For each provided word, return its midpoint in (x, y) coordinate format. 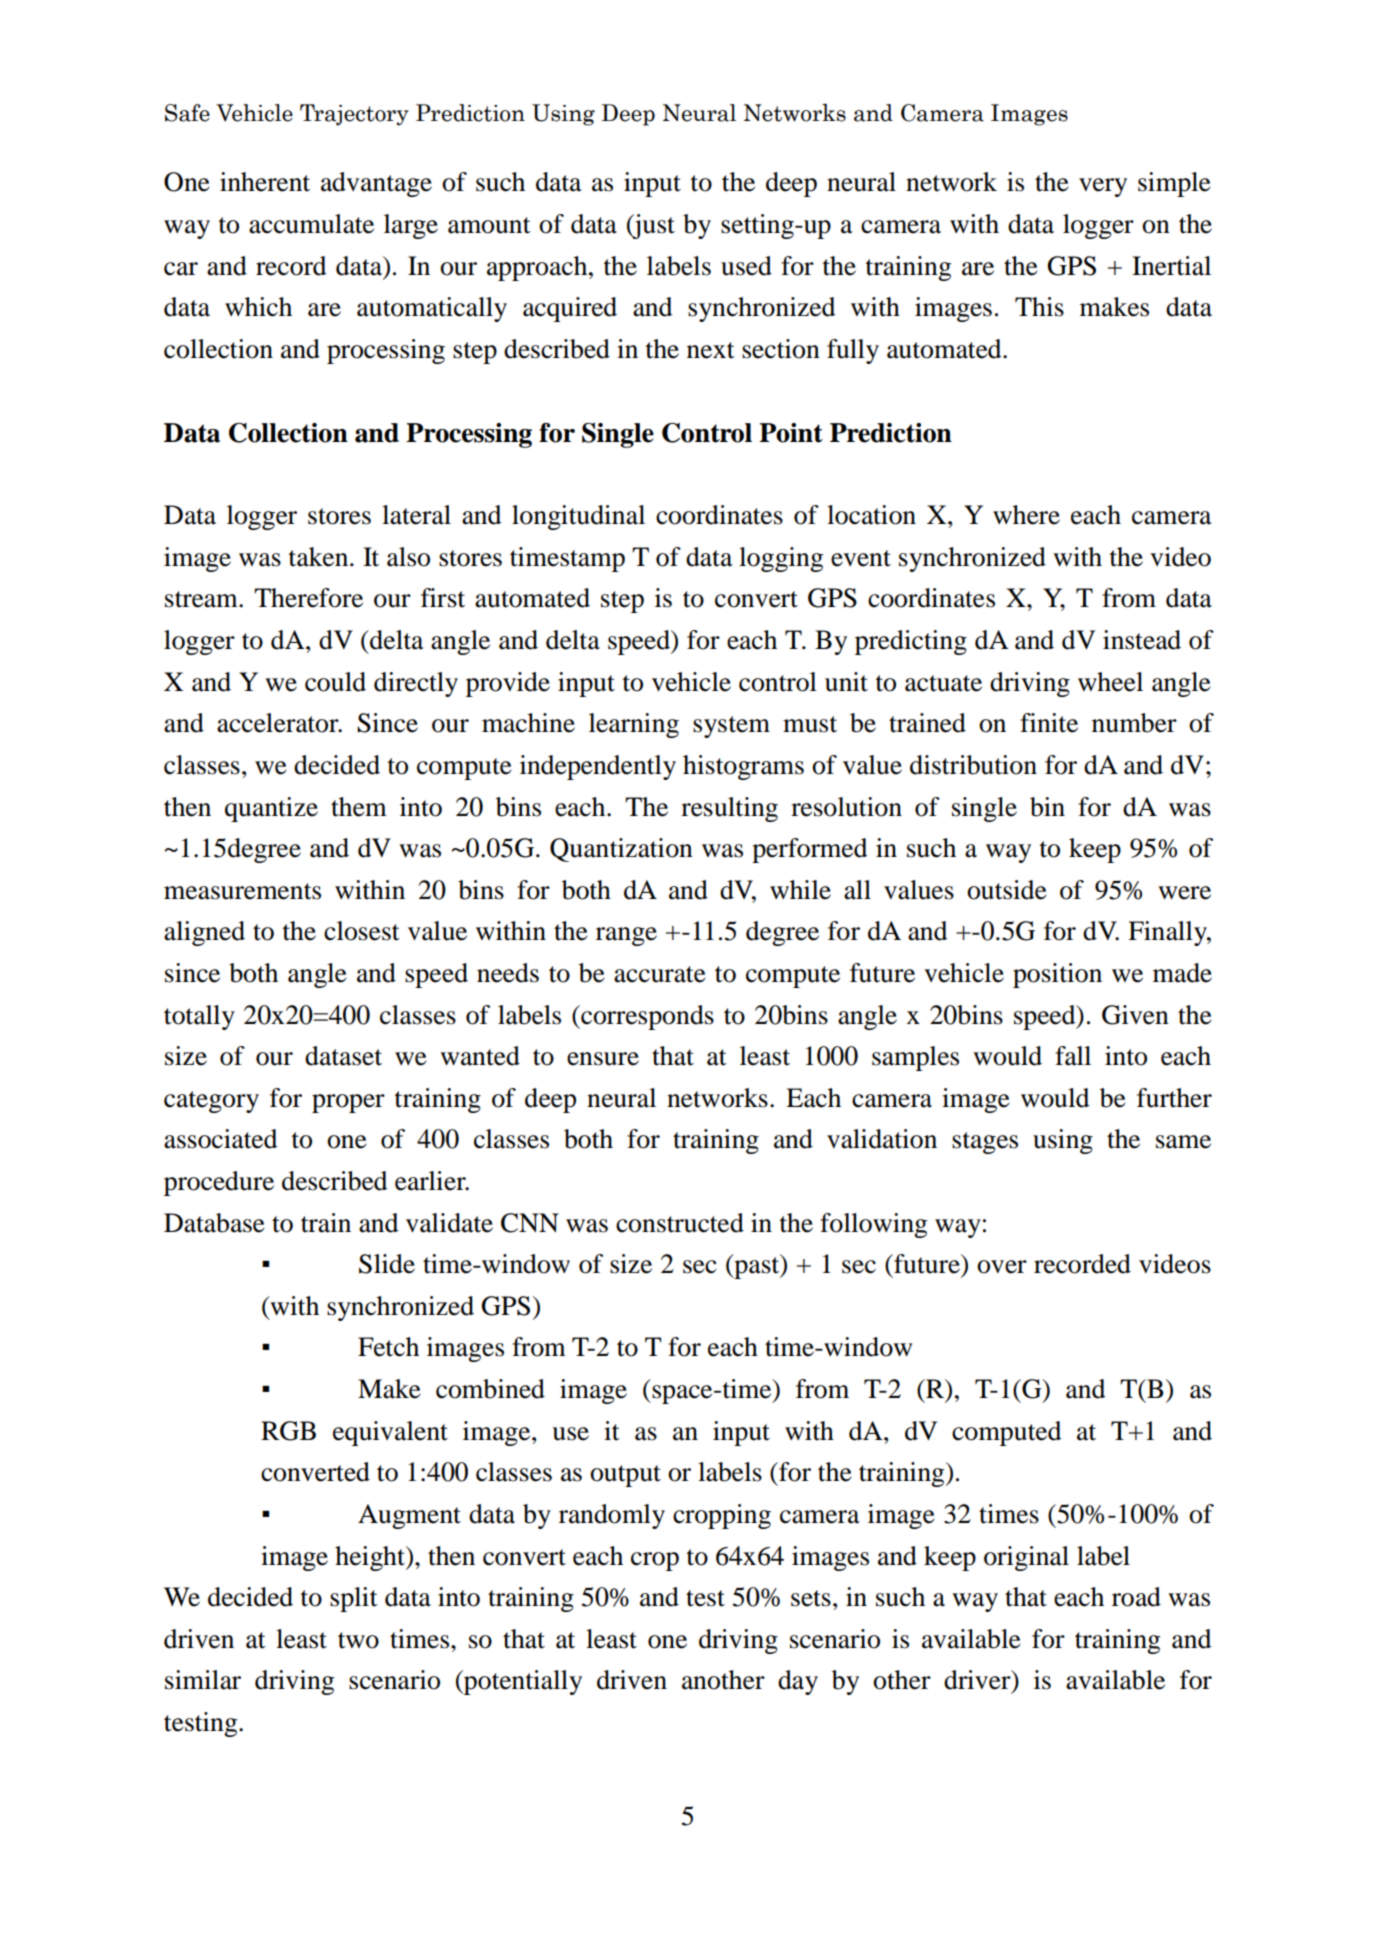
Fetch (388, 1347)
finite (1049, 723)
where (1026, 515)
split (354, 1599)
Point (791, 433)
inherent (265, 182)
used (746, 266)
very (1103, 187)
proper (348, 1103)
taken (320, 557)
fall (1073, 1056)
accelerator (279, 723)
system (731, 727)
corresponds (646, 1017)
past (757, 1267)
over (1002, 1267)
